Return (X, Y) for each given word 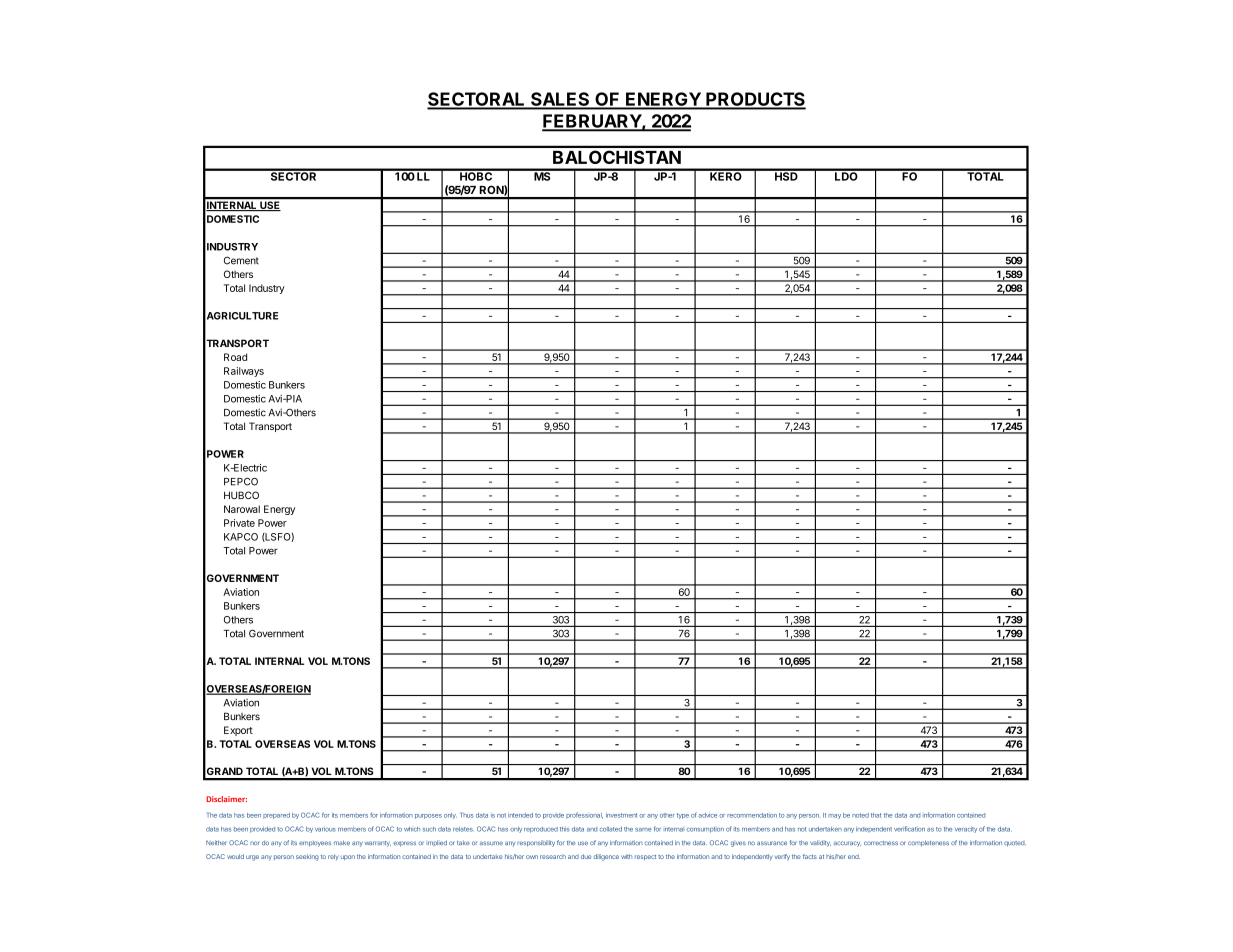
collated (611, 829)
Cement (241, 260)
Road (235, 357)
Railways (244, 372)
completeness (928, 843)
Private (239, 523)
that (876, 815)
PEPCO (241, 482)
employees (315, 843)
